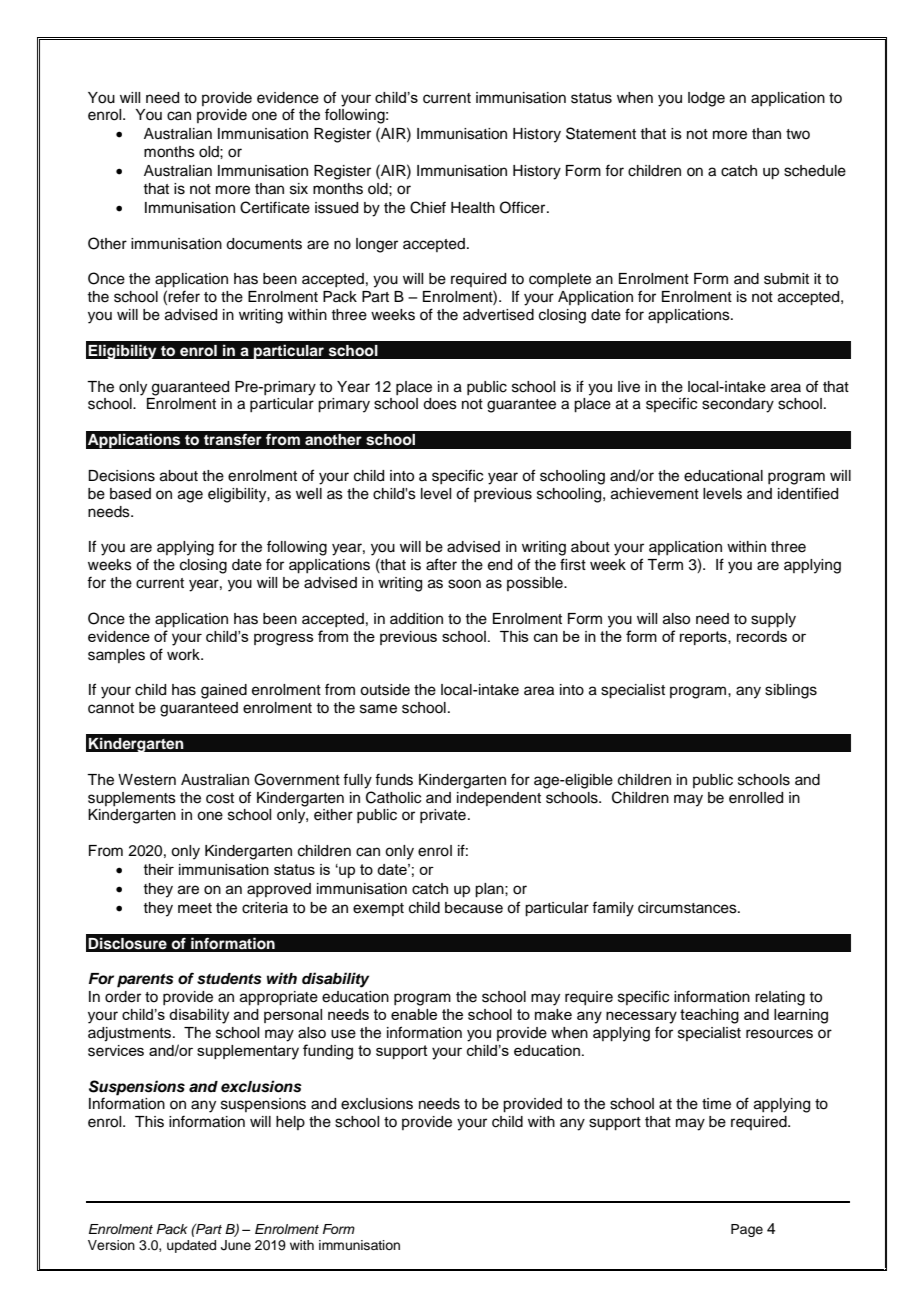 Image resolution: width=924 pixels, height=1308 pixels. Describe the element at coordinates (704, 638) in the page. I see `reports` at that location.
